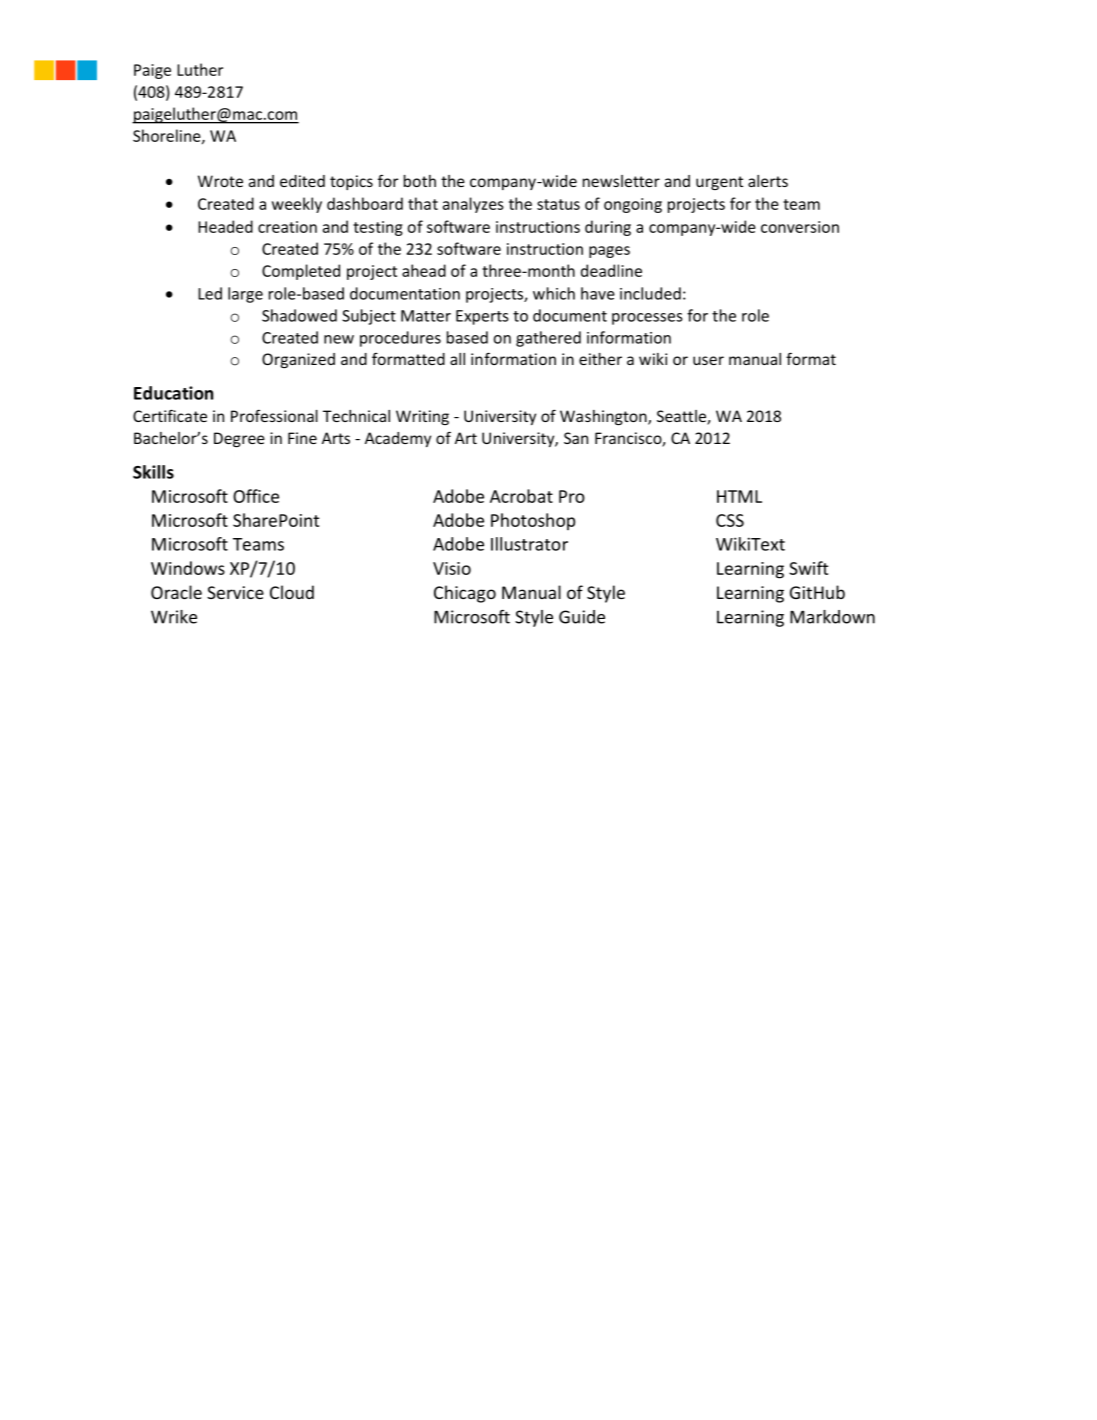 Image resolution: width=1097 pixels, height=1420 pixels. What do you see at coordinates (708, 360) in the screenshot?
I see `user` at bounding box center [708, 360].
